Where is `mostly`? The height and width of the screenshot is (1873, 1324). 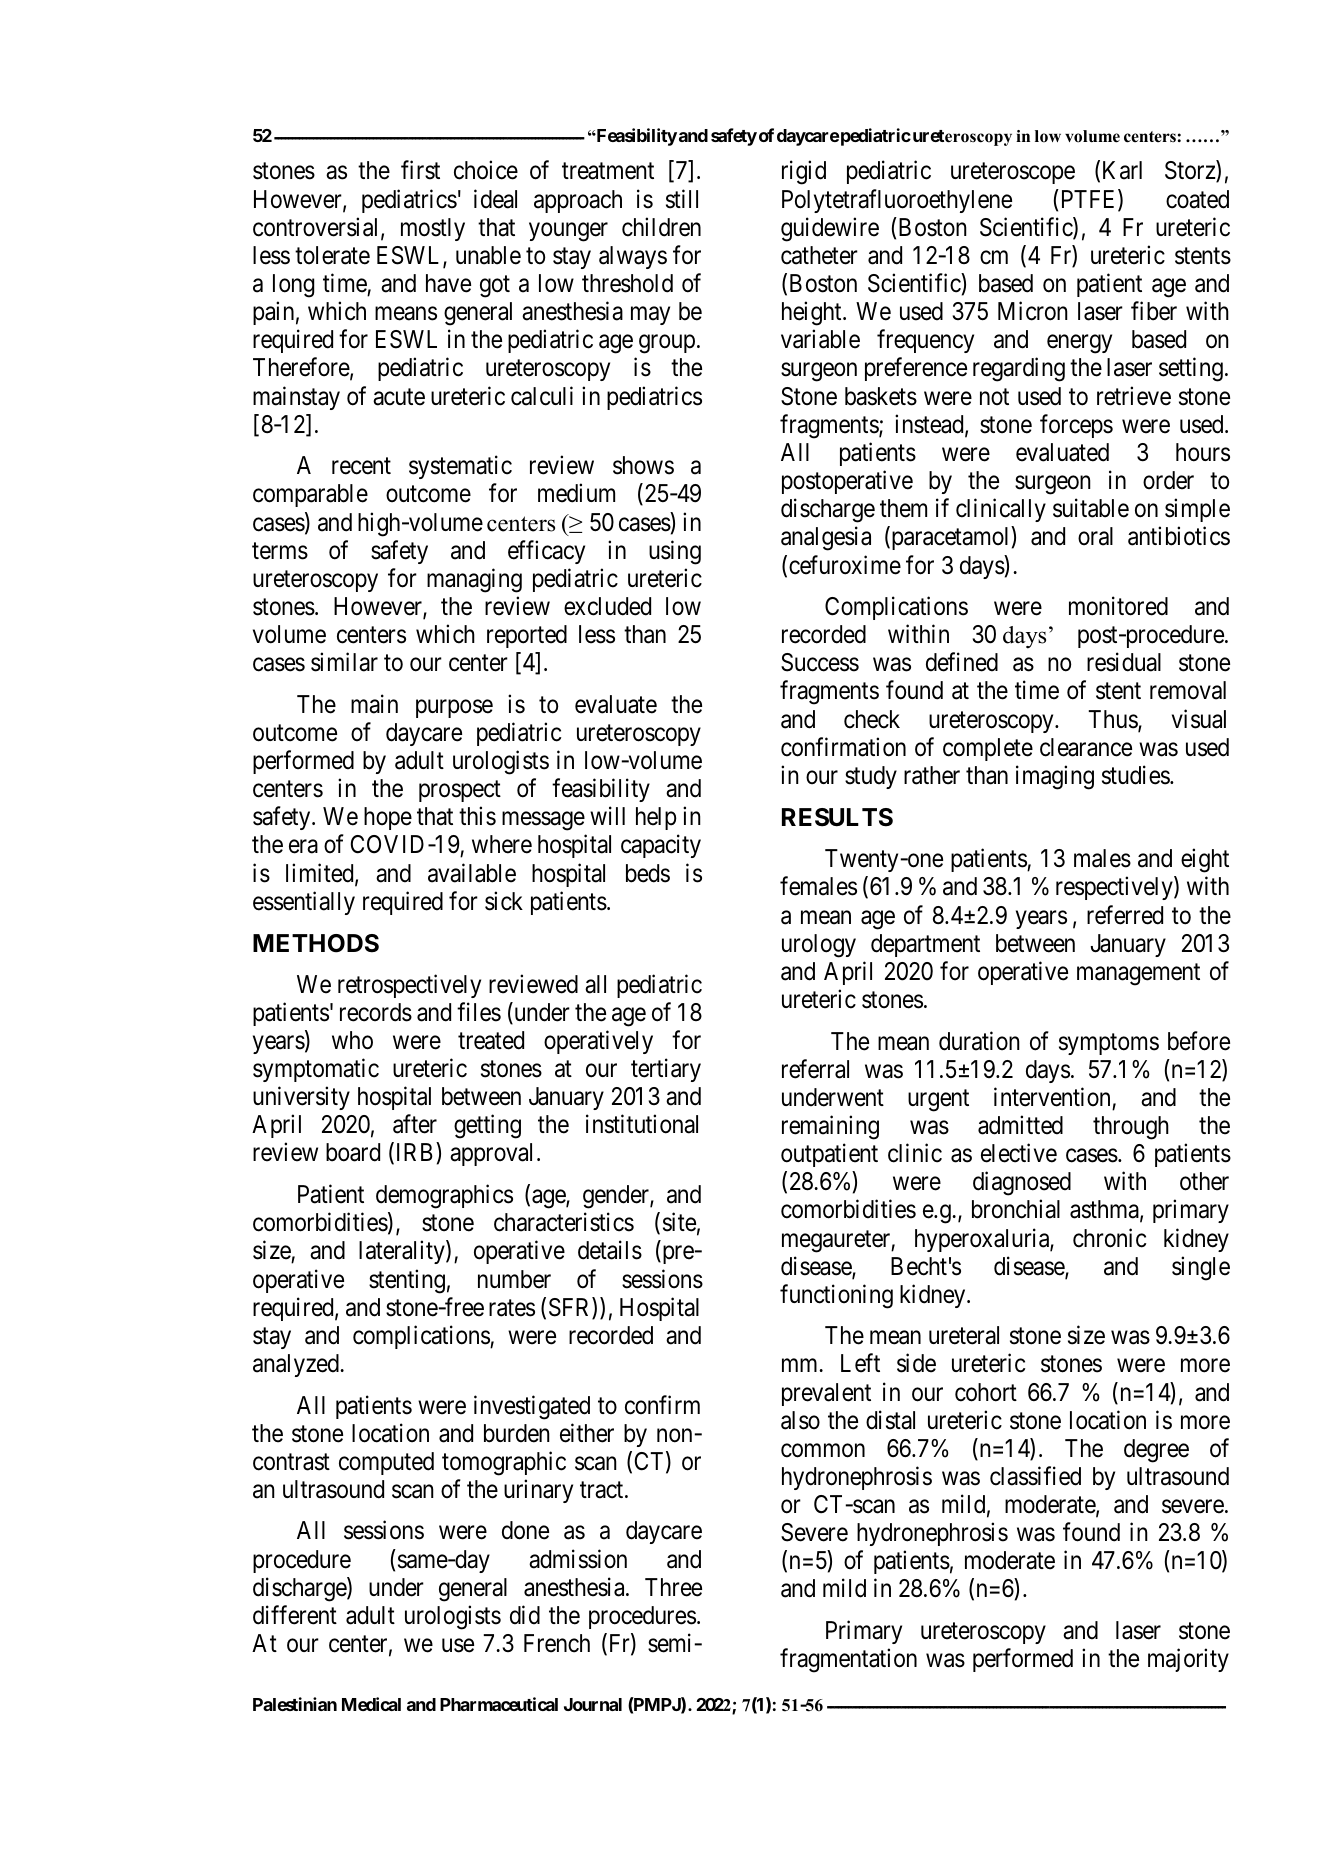 mostly is located at coordinates (433, 229).
